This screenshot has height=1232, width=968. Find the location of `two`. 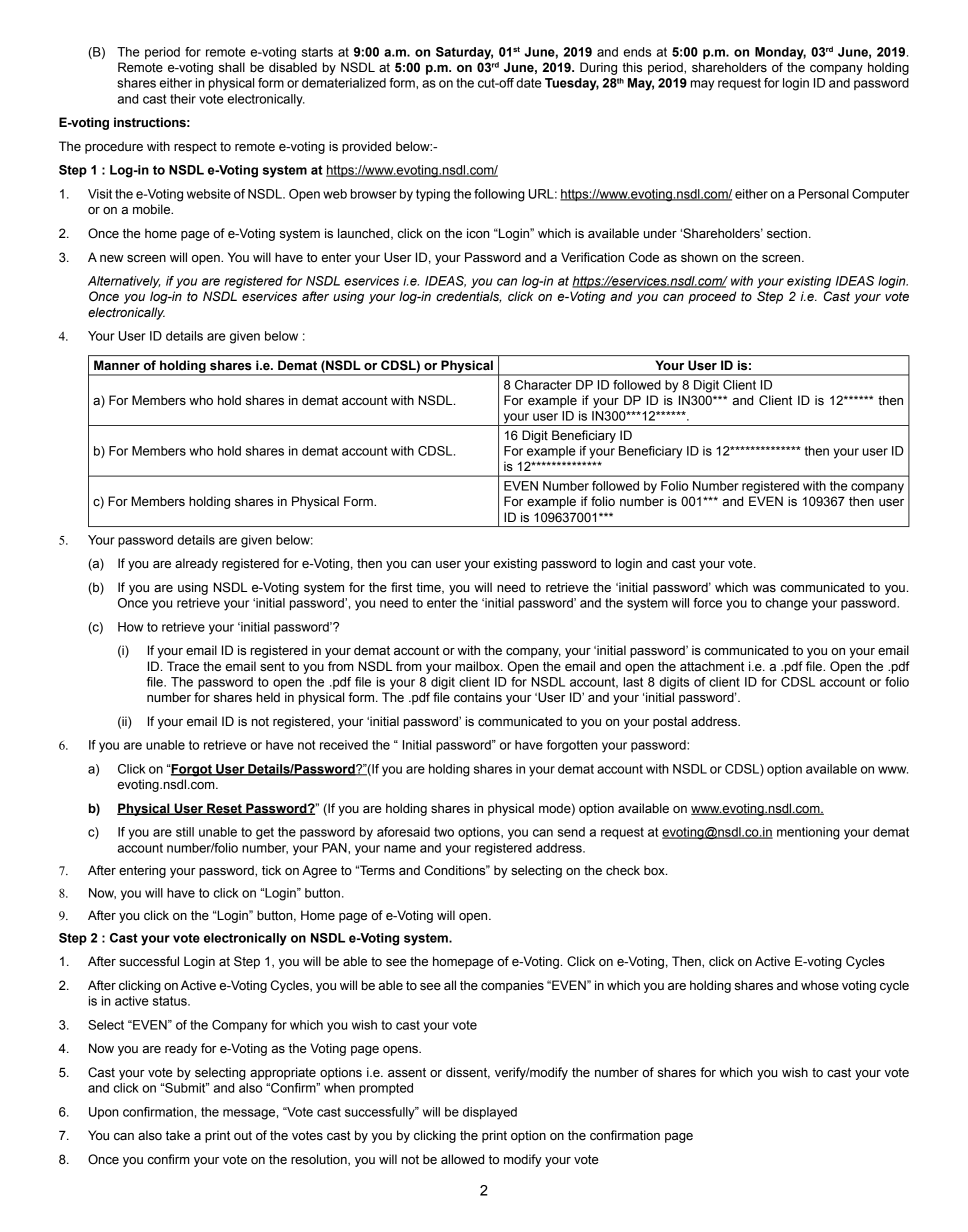

two is located at coordinates (444, 832).
